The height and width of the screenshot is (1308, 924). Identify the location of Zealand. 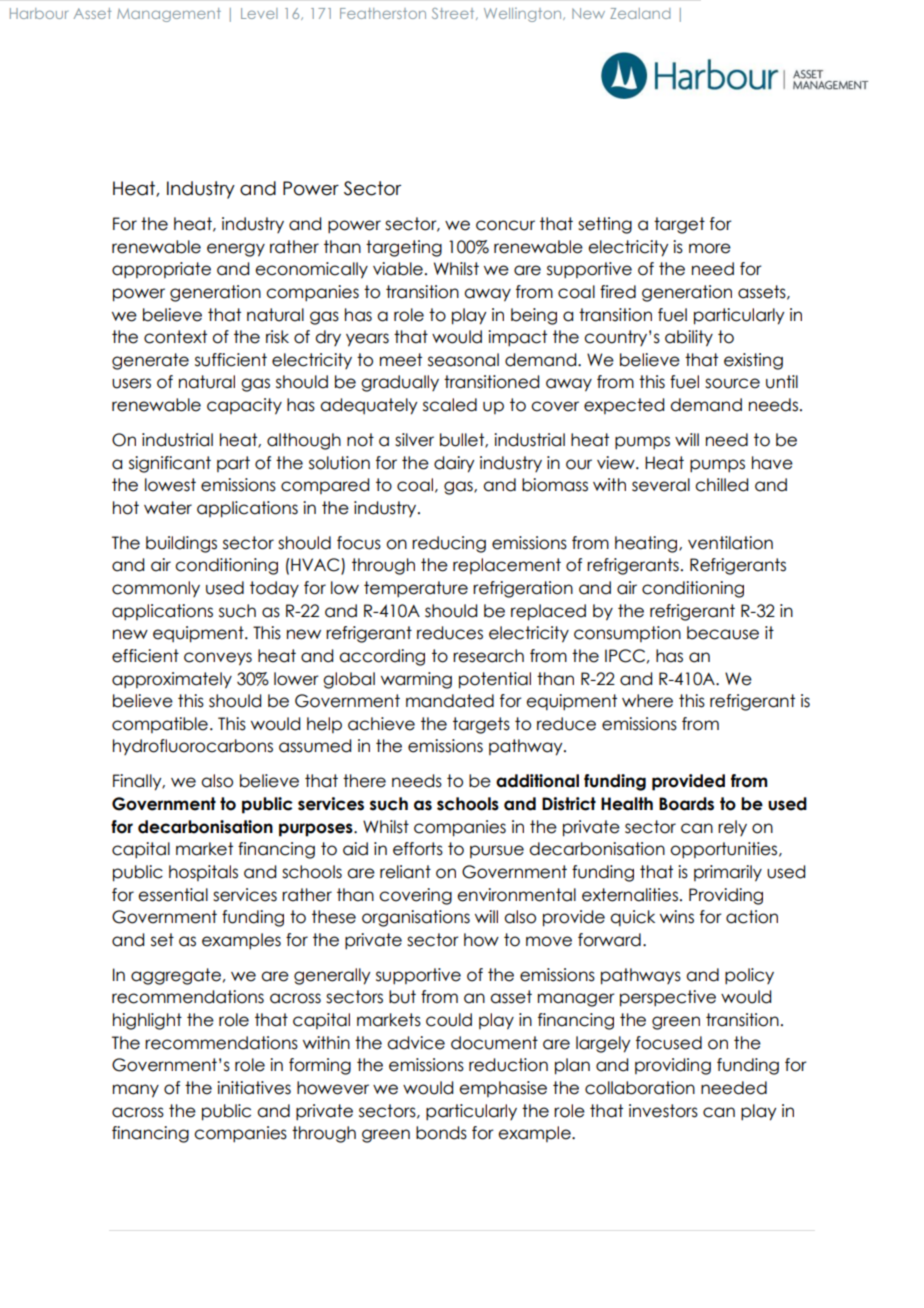
(640, 13).
